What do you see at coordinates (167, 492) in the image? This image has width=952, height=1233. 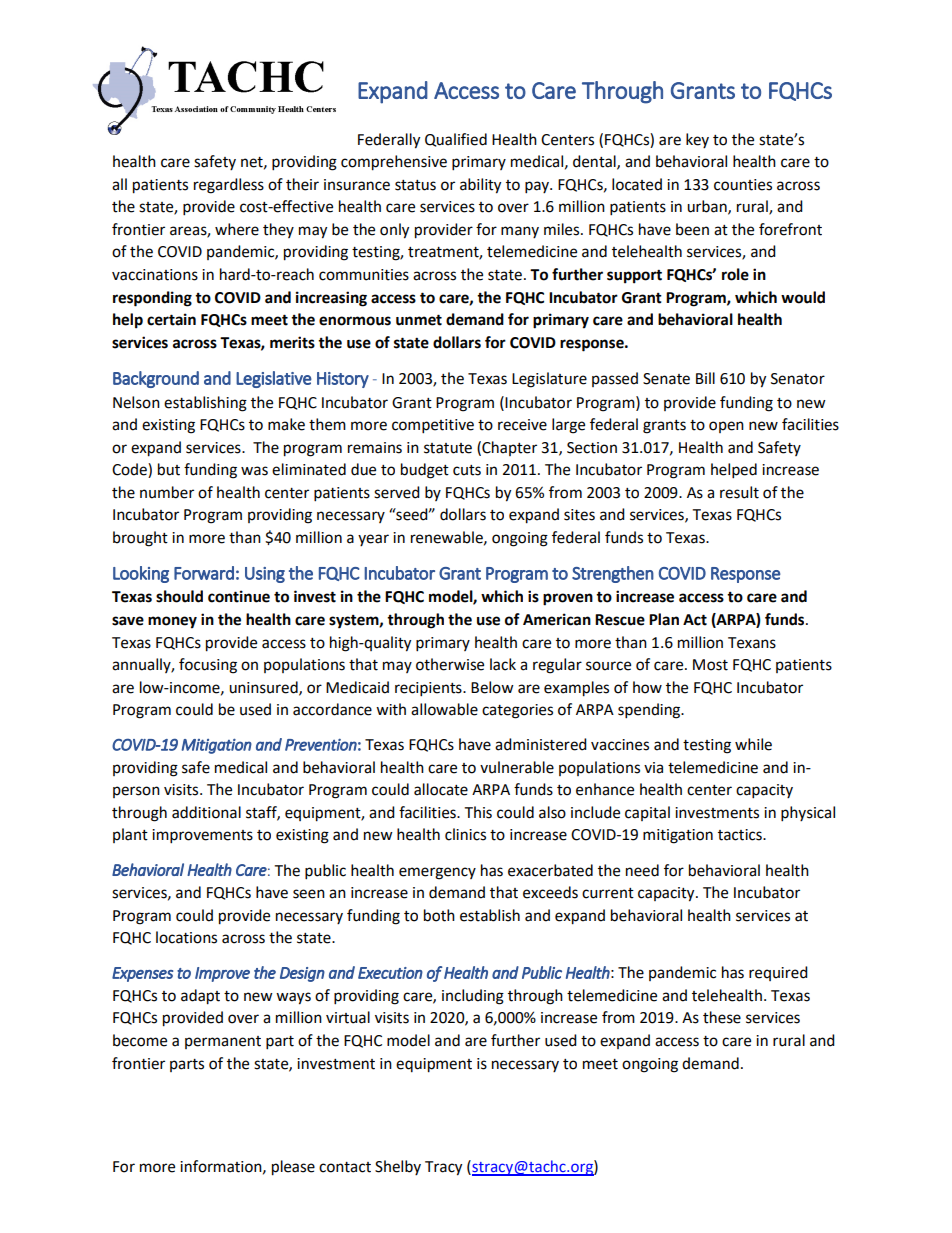 I see `number` at bounding box center [167, 492].
